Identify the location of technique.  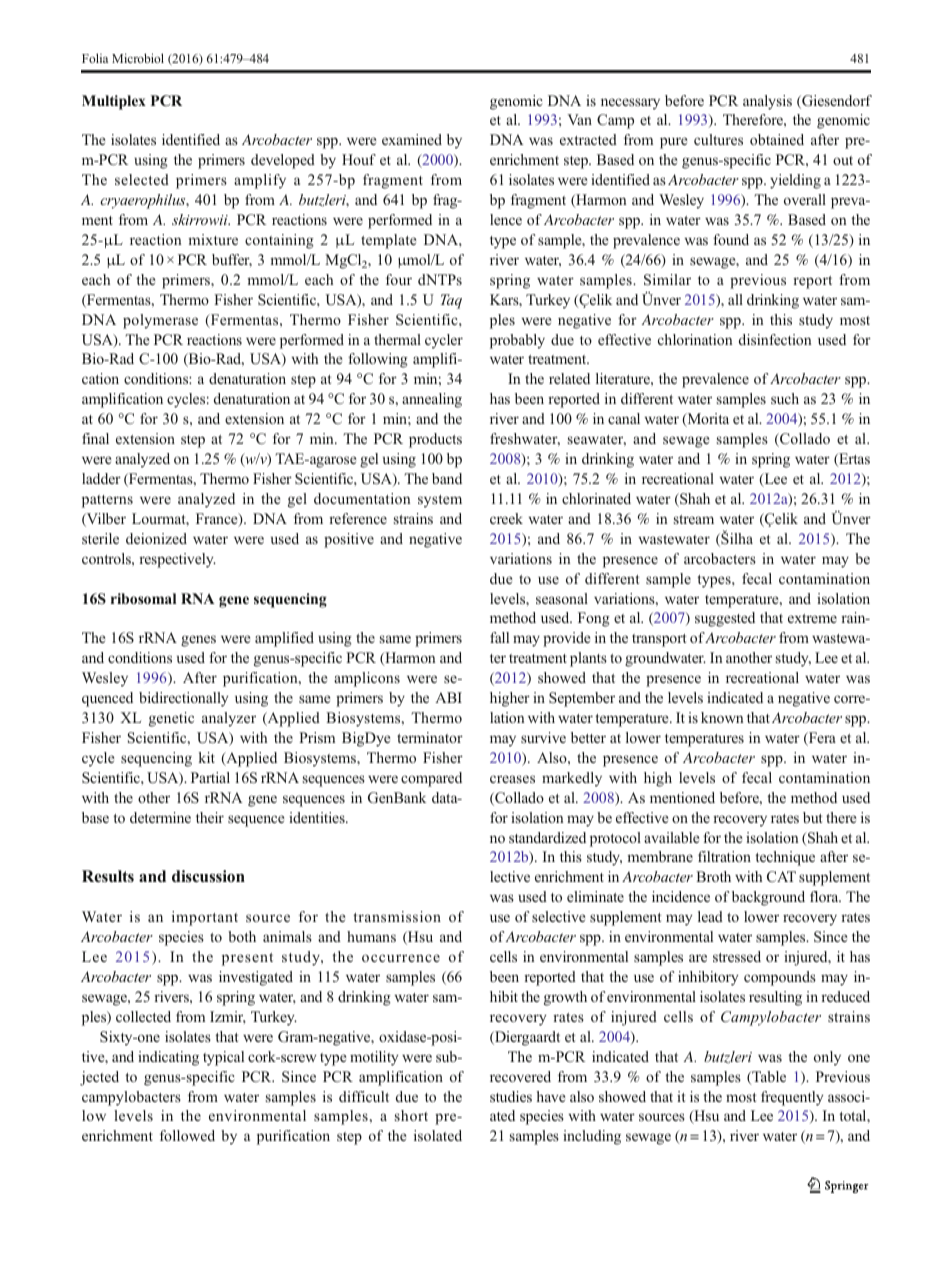
(785, 858).
